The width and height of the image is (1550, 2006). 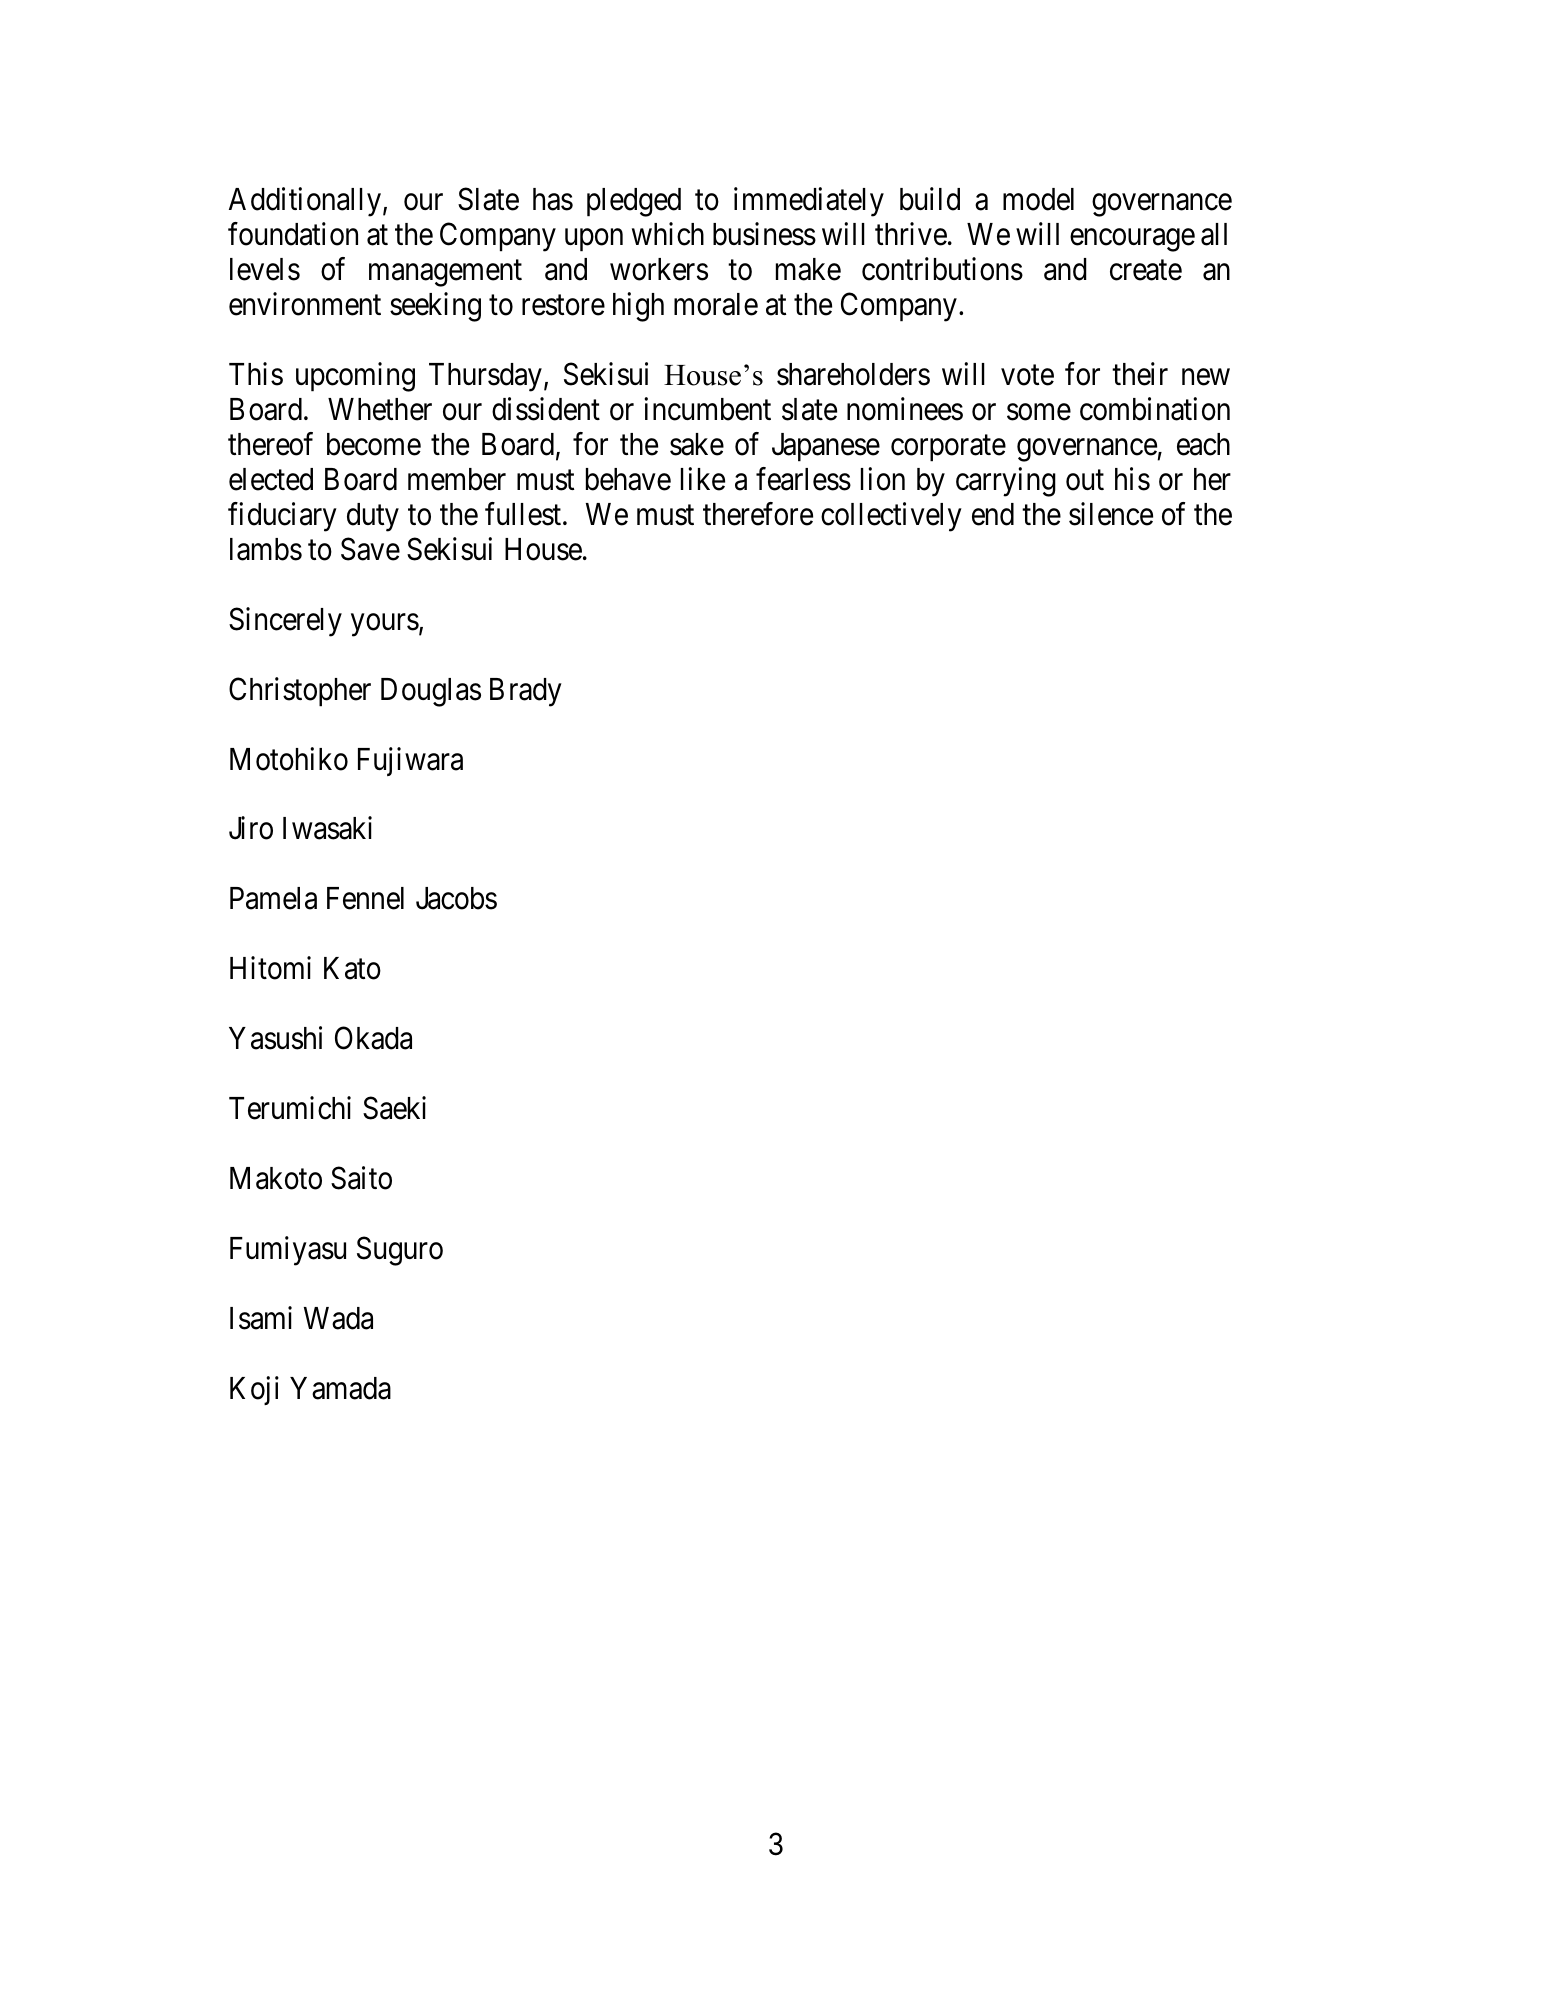 I want to click on Fujiwara, so click(x=410, y=761).
